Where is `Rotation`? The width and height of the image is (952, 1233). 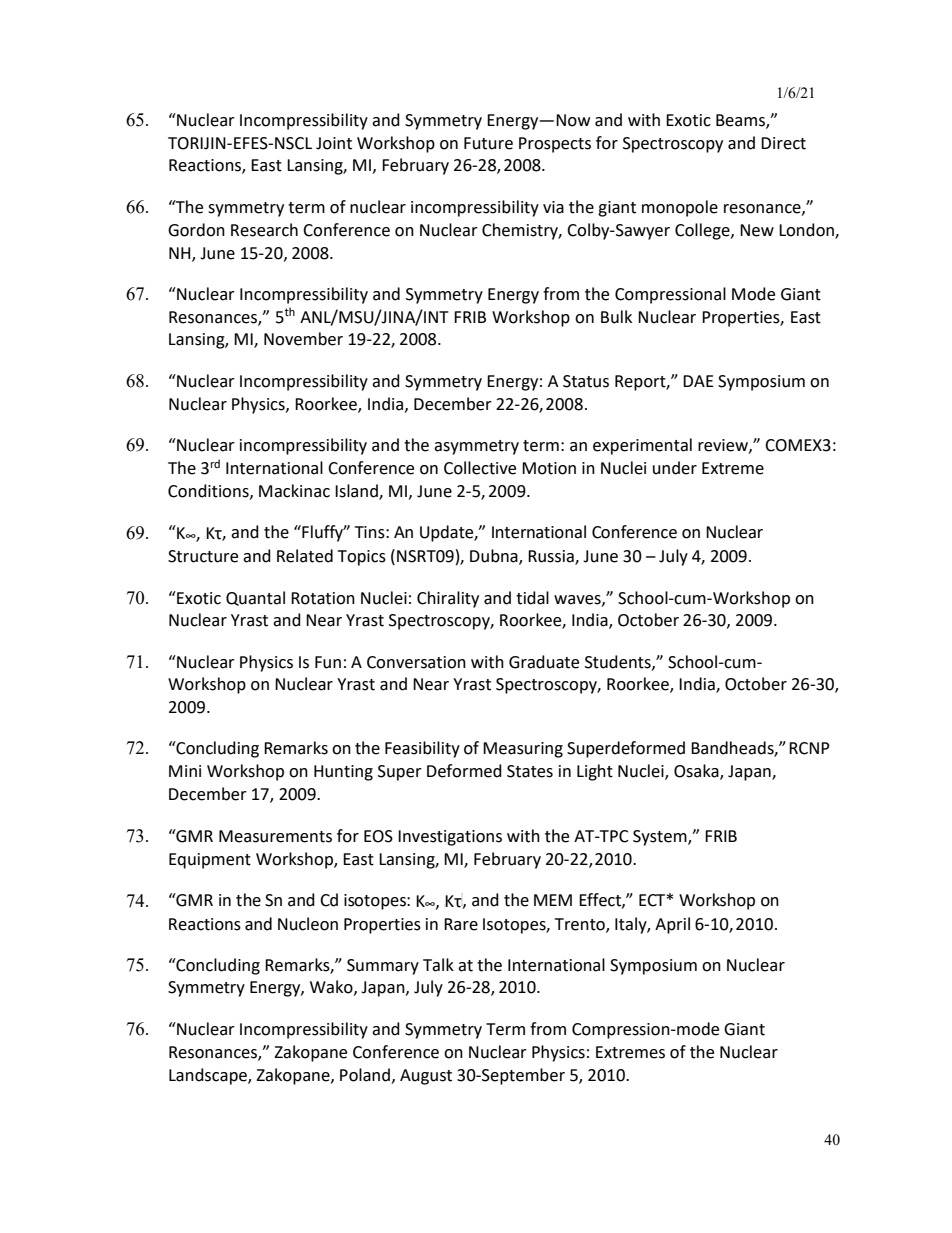 Rotation is located at coordinates (323, 598).
